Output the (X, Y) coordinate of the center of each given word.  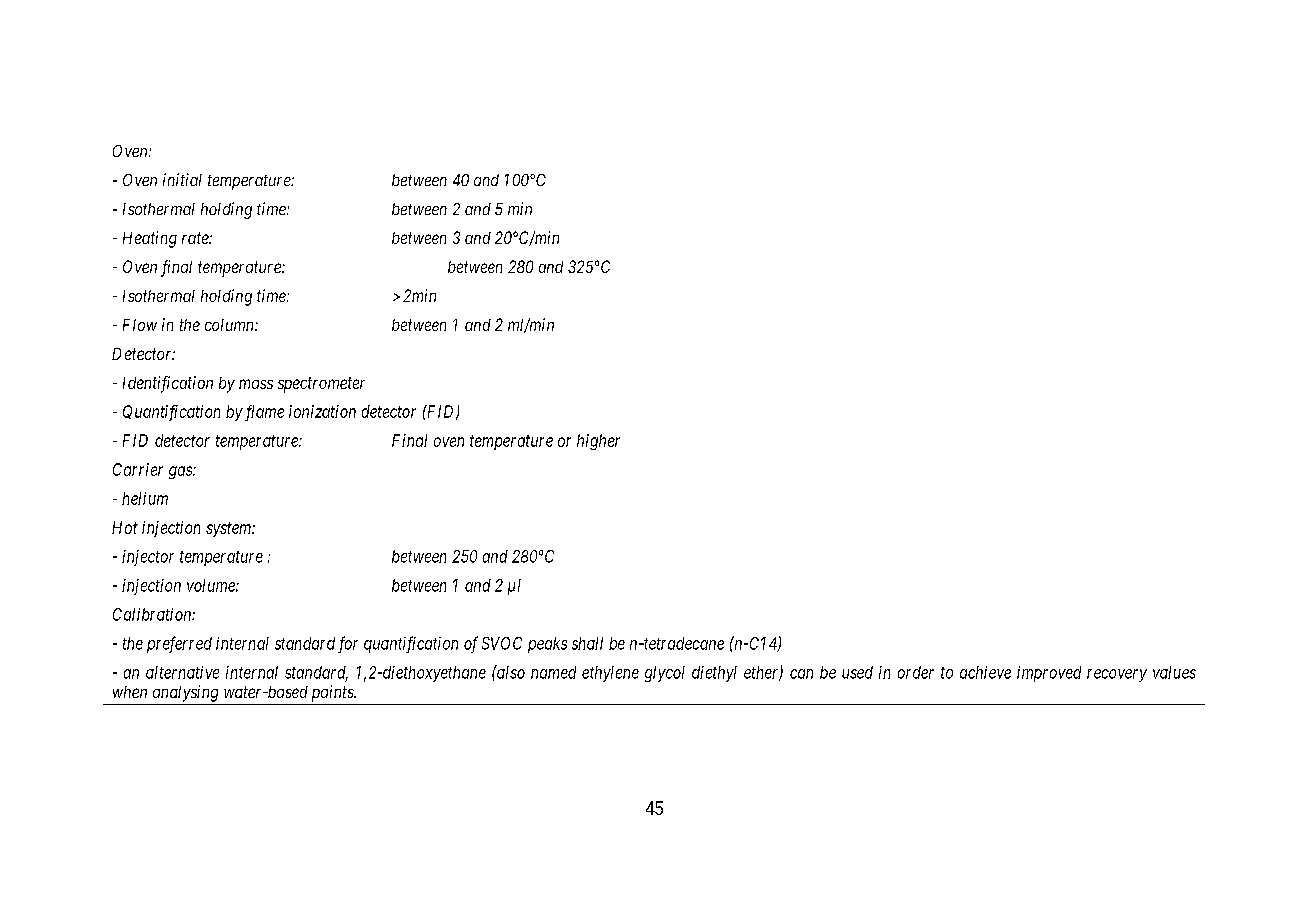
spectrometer (321, 385)
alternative (182, 672)
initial (182, 179)
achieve (985, 672)
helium (145, 498)
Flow (140, 325)
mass (256, 384)
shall (587, 643)
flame (263, 413)
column (230, 325)
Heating (150, 239)
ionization (322, 411)
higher (598, 442)
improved (1049, 674)
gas (181, 472)
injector (148, 558)
